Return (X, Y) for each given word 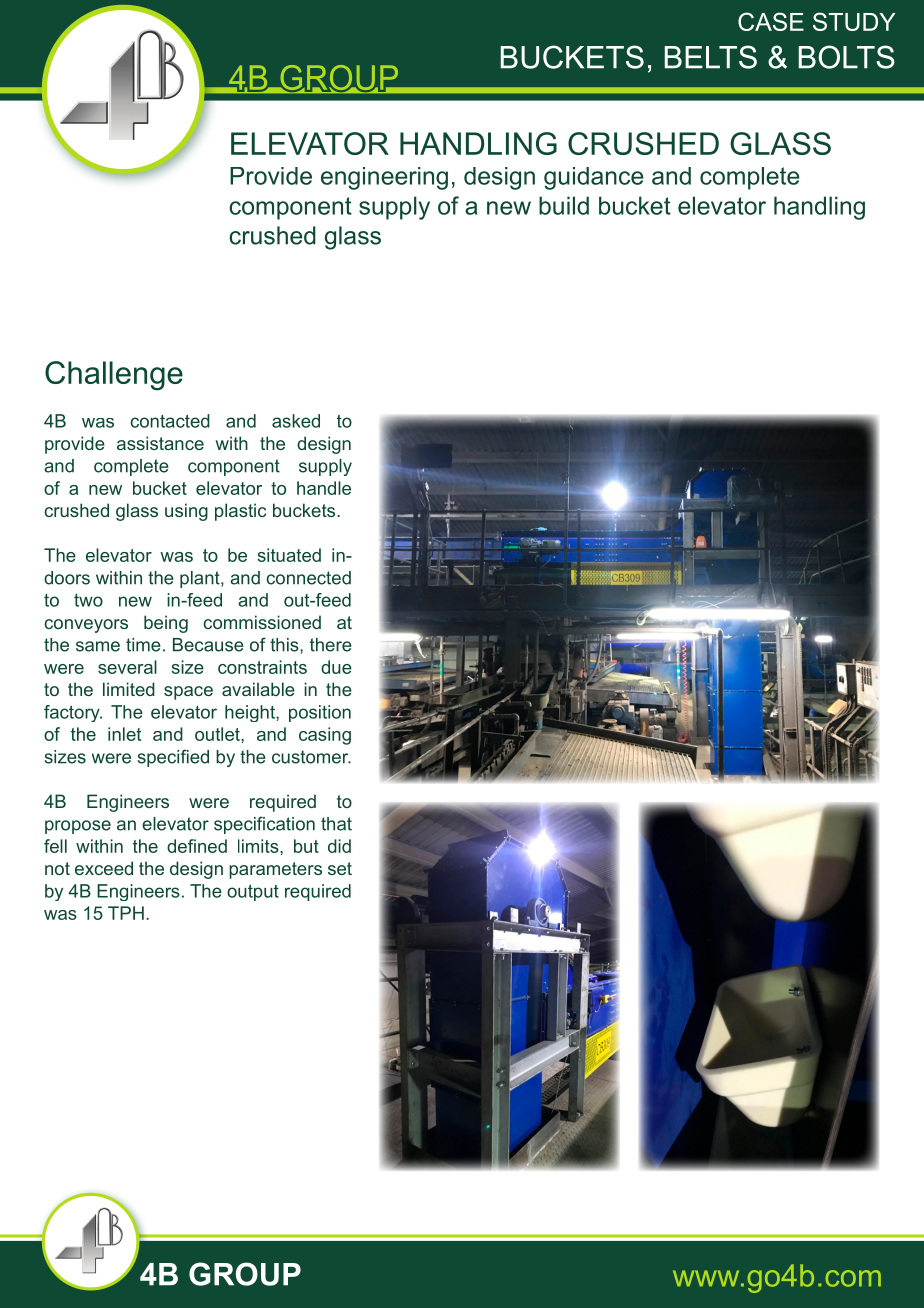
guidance (594, 178)
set (340, 868)
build (564, 205)
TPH (126, 913)
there (331, 645)
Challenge (114, 376)
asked (296, 421)
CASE (771, 21)
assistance (160, 443)
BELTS (711, 57)
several (127, 667)
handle (324, 488)
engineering (384, 178)
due (336, 667)
